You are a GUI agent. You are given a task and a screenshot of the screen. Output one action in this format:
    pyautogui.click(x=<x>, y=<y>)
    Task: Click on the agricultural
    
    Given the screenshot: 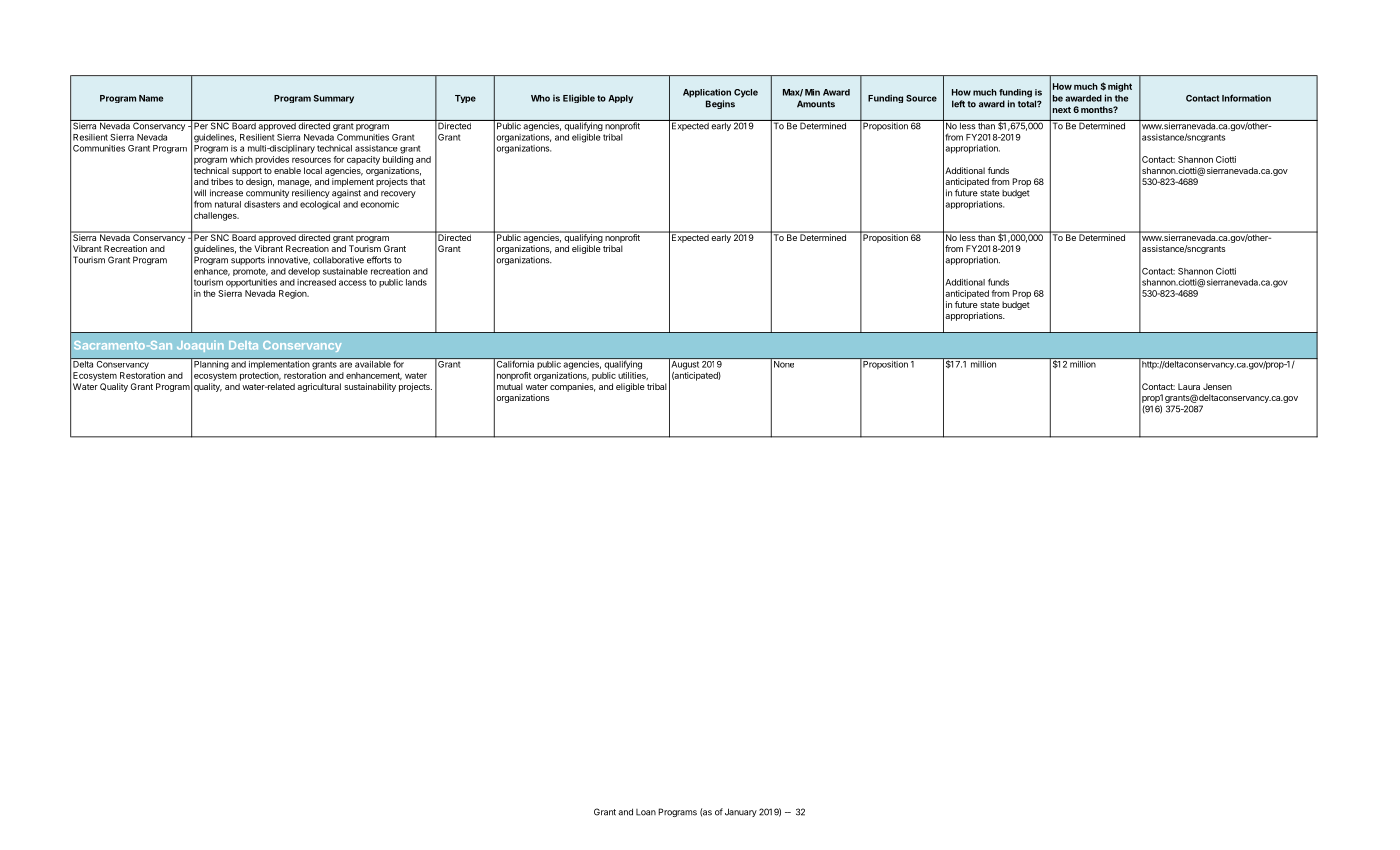 What is the action you would take?
    pyautogui.click(x=319, y=387)
